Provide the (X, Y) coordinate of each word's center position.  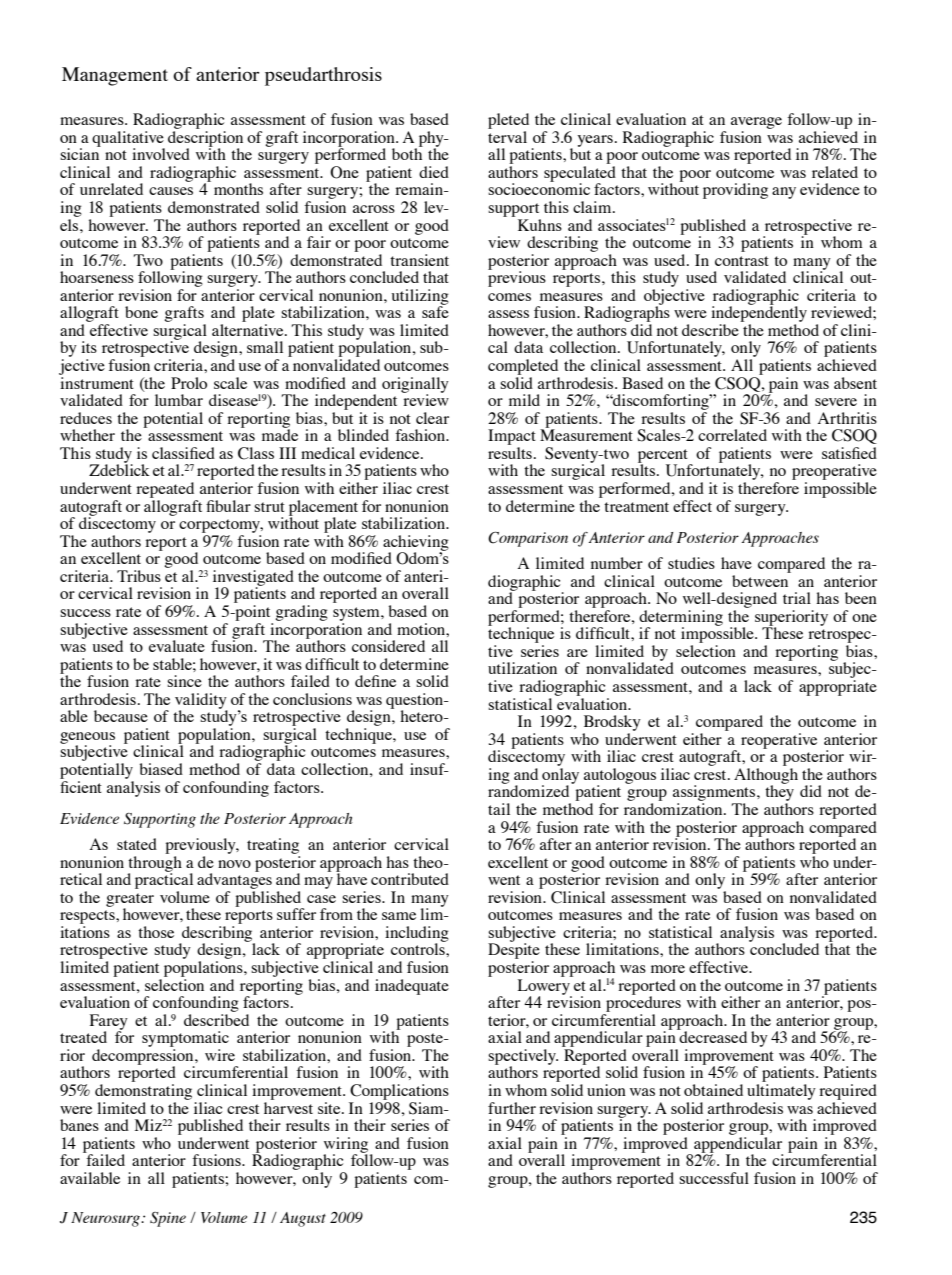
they (779, 793)
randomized (530, 790)
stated (137, 844)
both (407, 153)
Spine (168, 1219)
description (205, 140)
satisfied (849, 453)
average (756, 123)
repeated (165, 490)
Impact (512, 437)
